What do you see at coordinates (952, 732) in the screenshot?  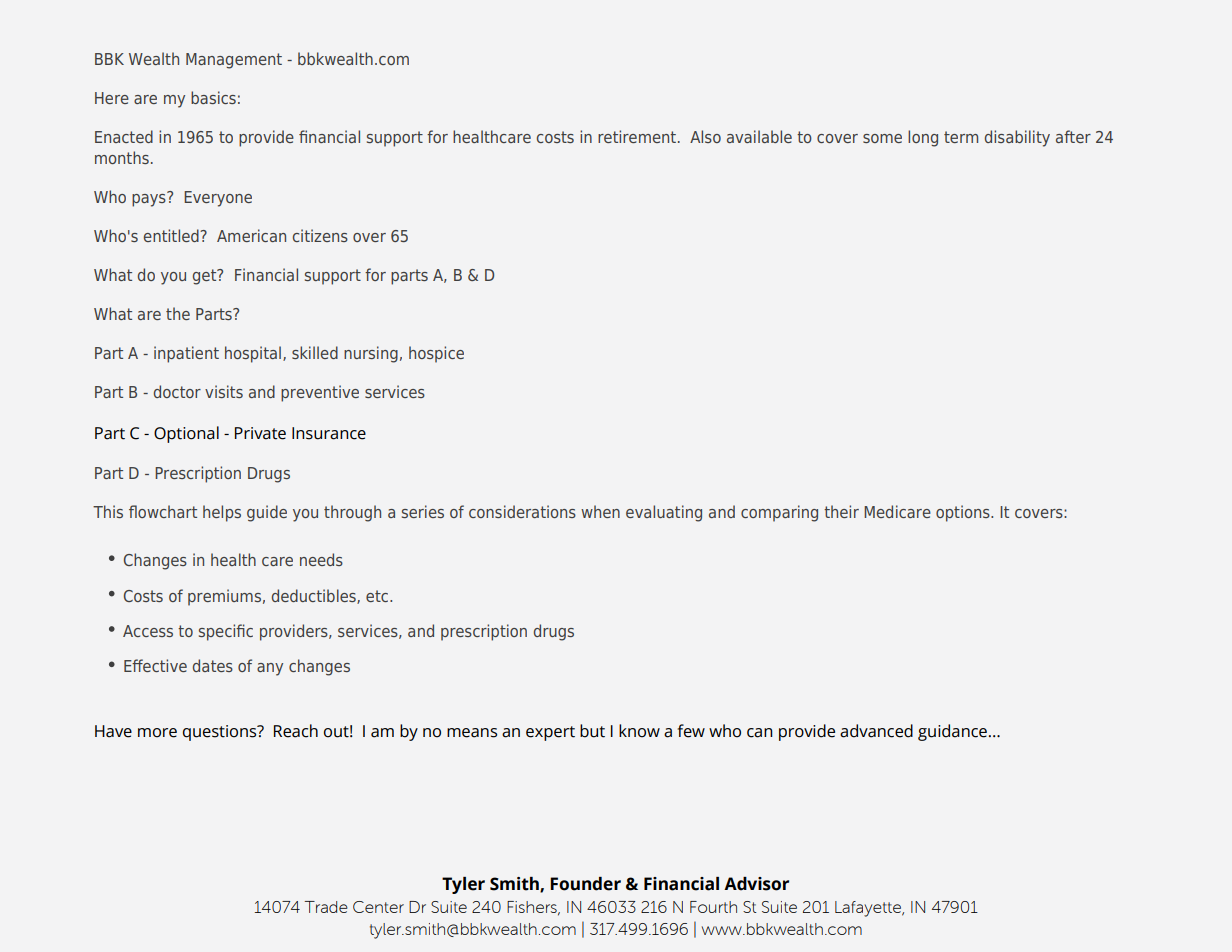 I see `guidance` at bounding box center [952, 732].
